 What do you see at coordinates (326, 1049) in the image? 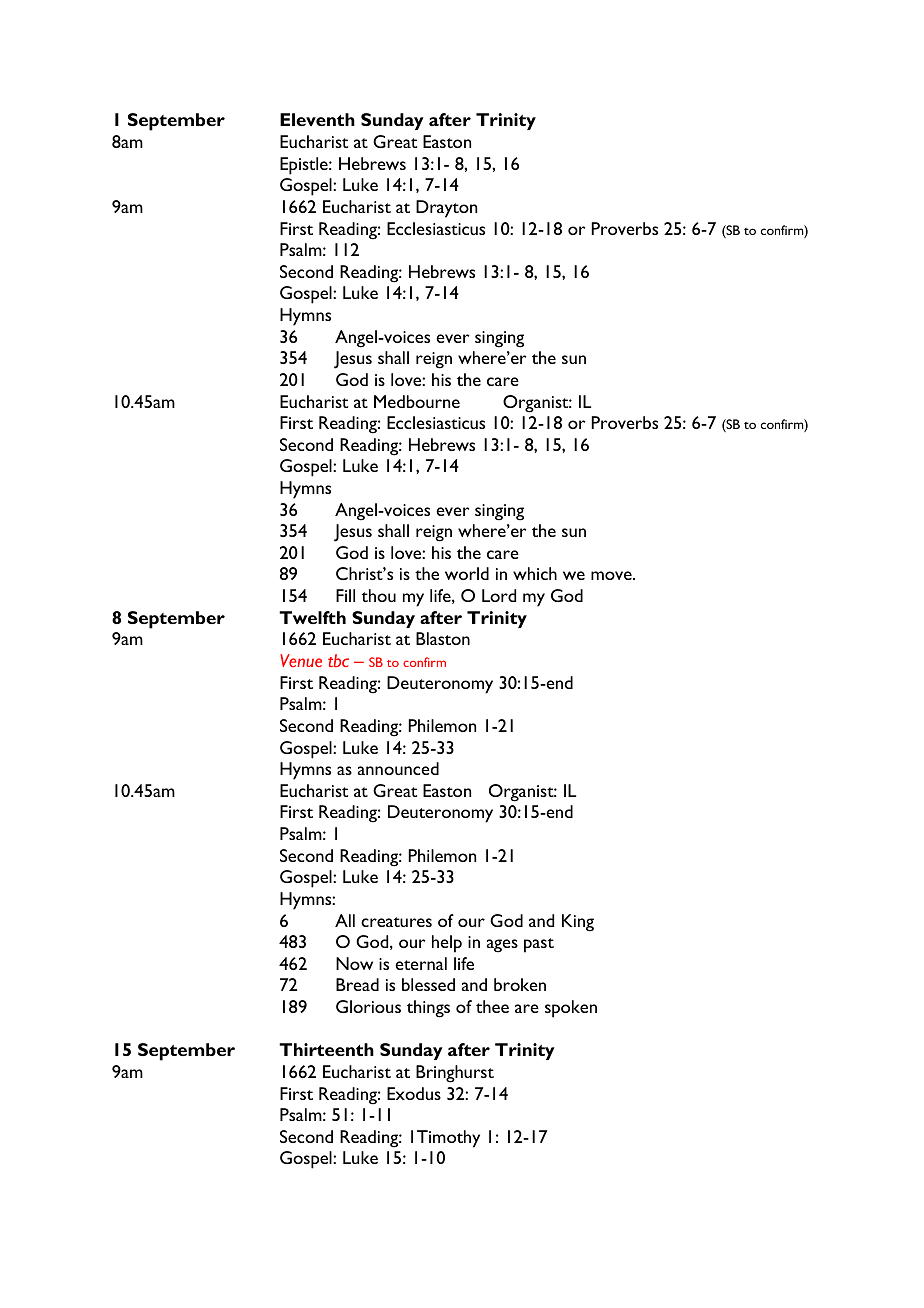
I see `Thirteenth` at bounding box center [326, 1049].
